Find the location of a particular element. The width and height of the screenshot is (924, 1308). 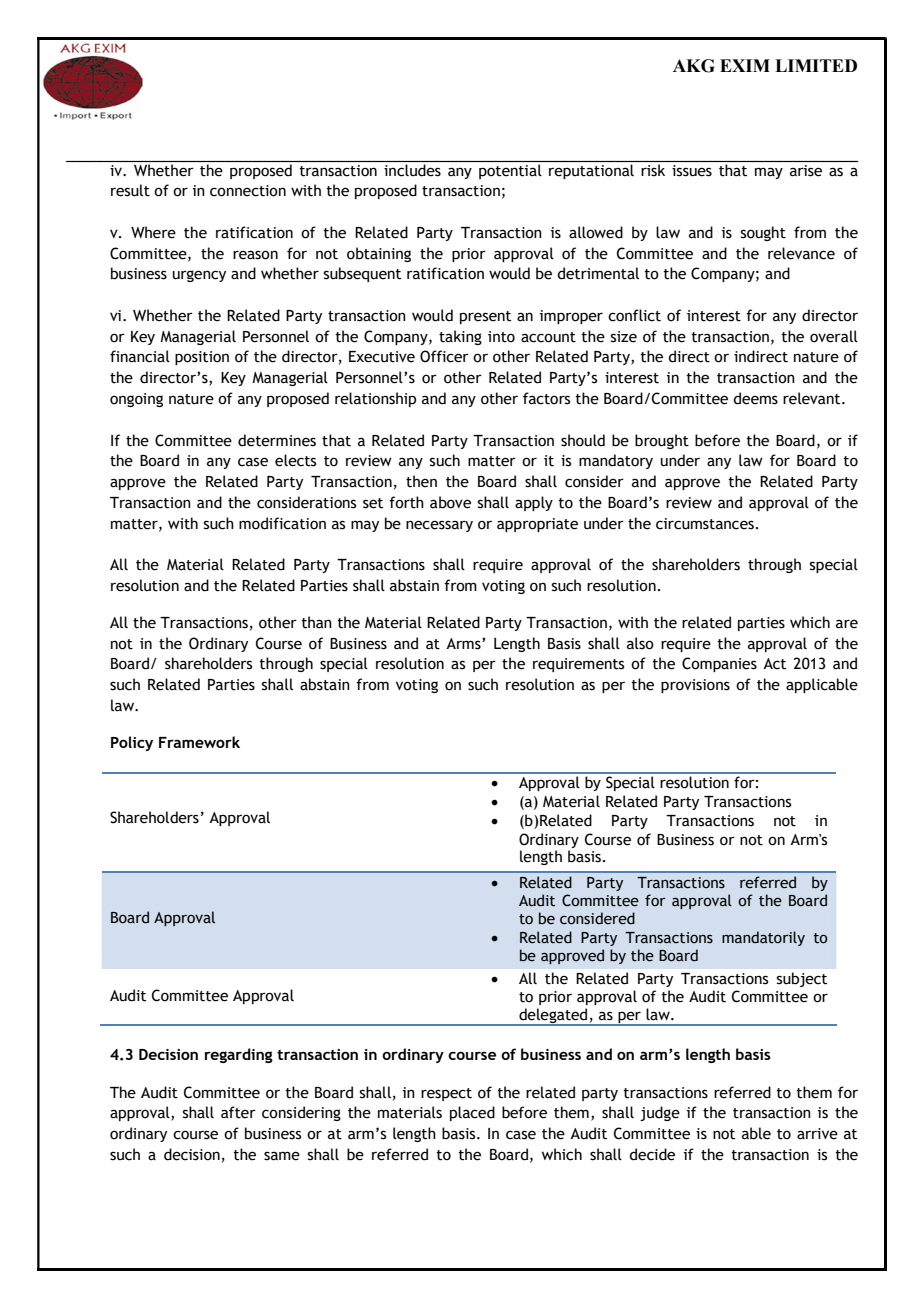

after is located at coordinates (238, 1112).
